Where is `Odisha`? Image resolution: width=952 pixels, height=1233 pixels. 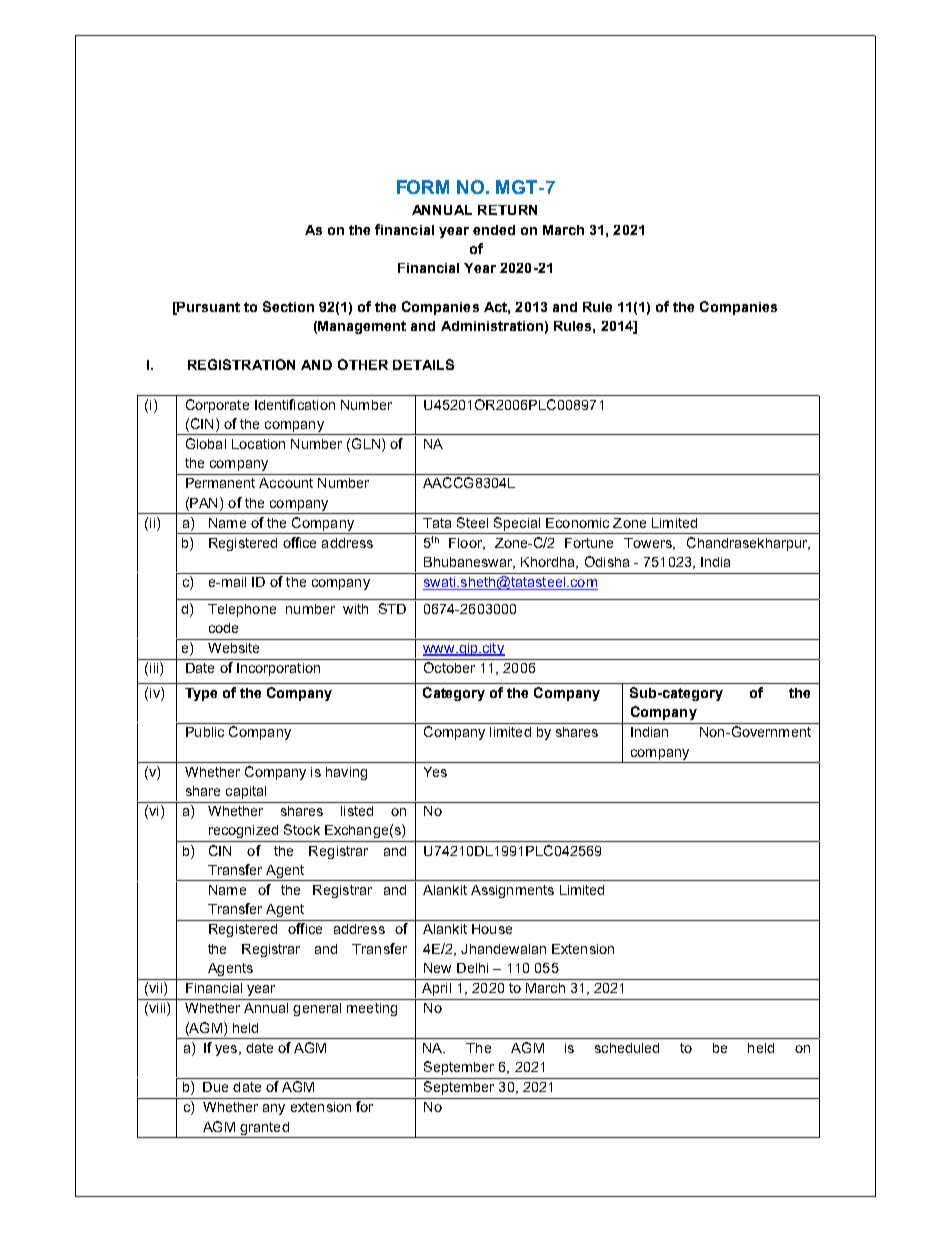 Odisha is located at coordinates (607, 561).
